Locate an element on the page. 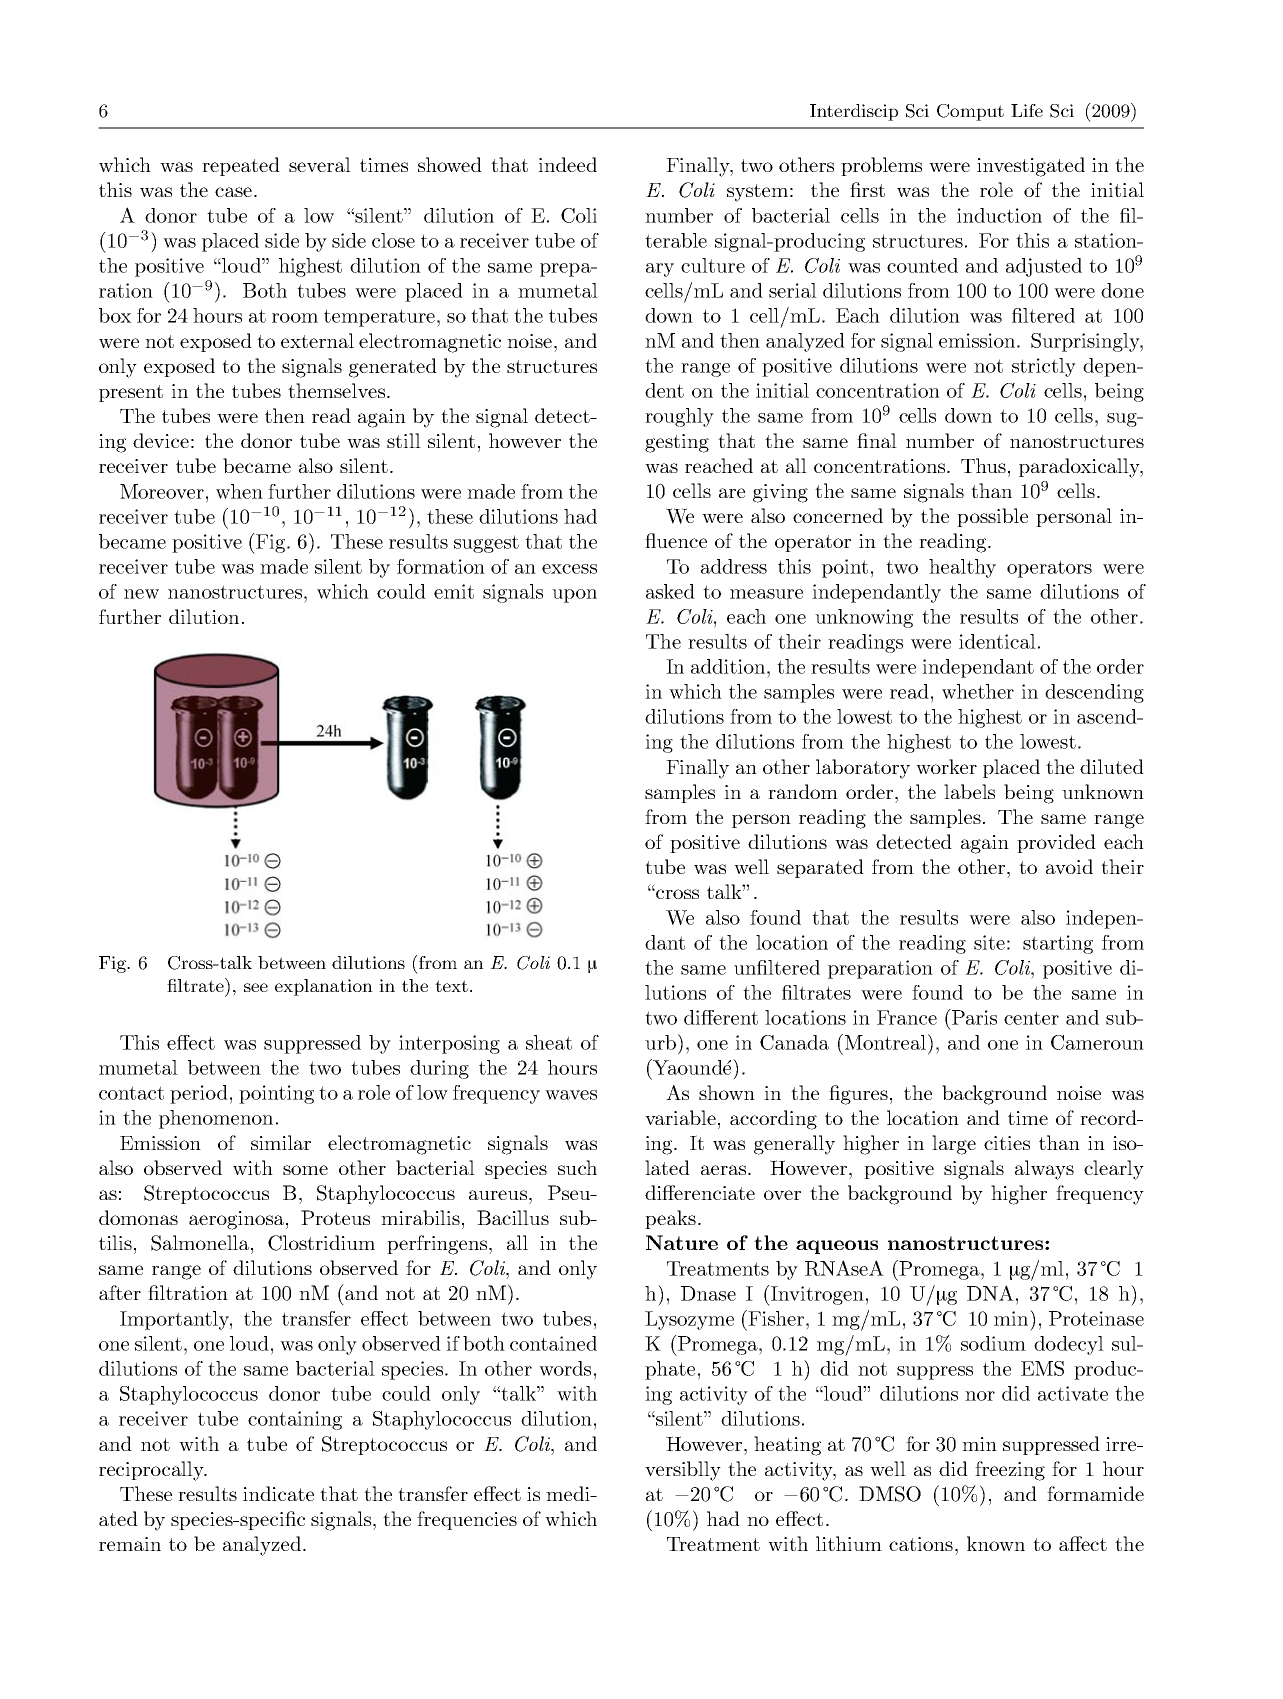 The image size is (1283, 1699). peaks is located at coordinates (670, 1219).
